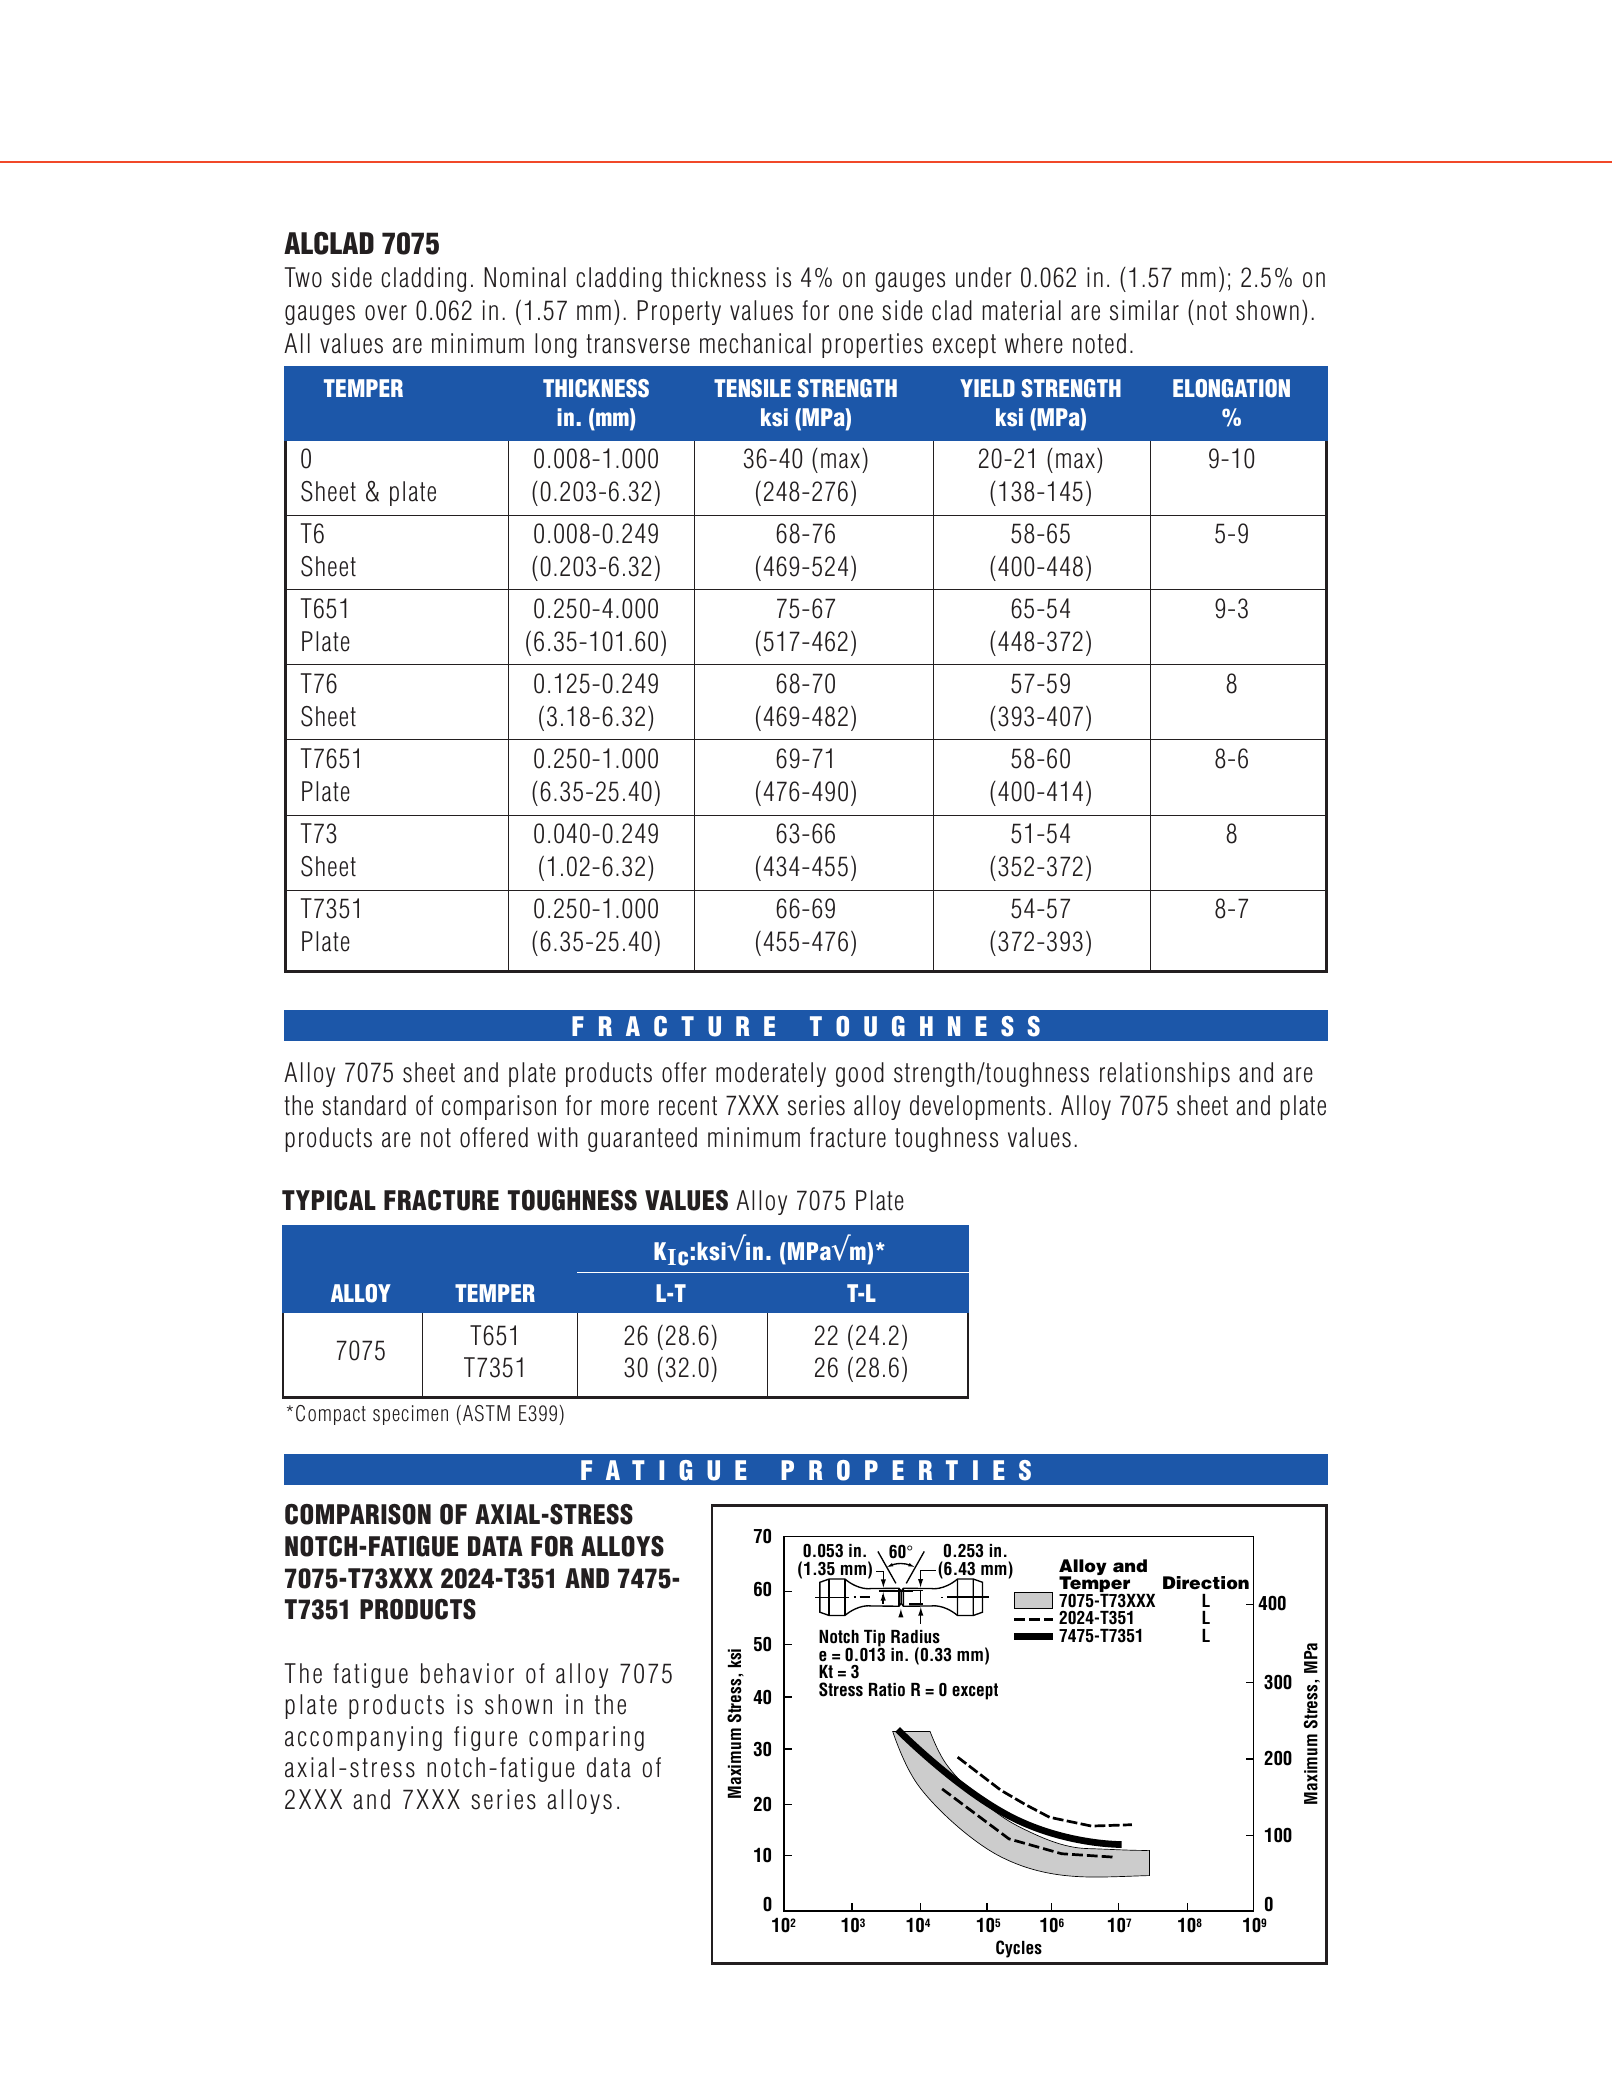 Image resolution: width=1612 pixels, height=2086 pixels. Describe the element at coordinates (410, 1415) in the screenshot. I see `specimen` at that location.
